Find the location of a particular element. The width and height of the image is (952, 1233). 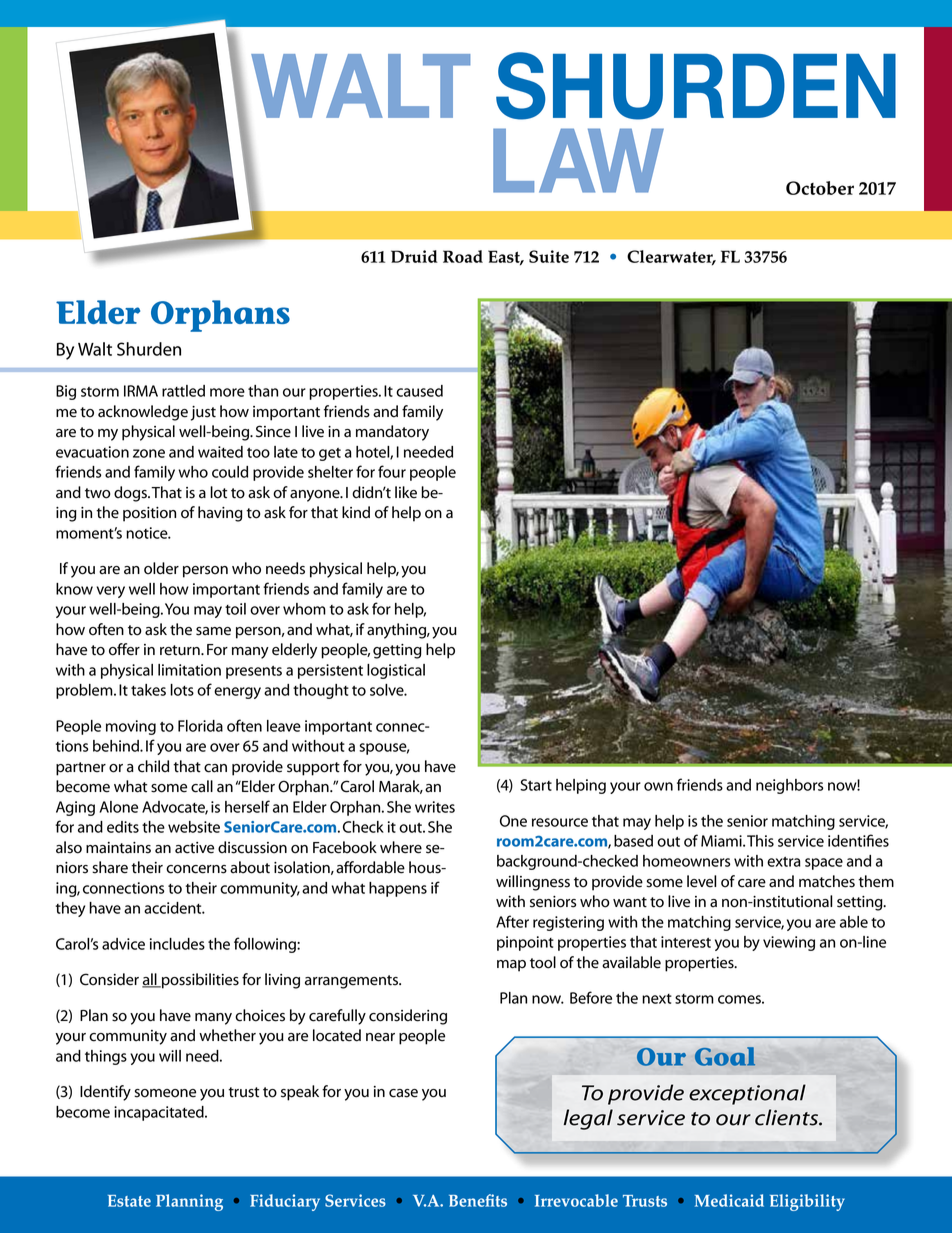

position is located at coordinates (149, 514).
